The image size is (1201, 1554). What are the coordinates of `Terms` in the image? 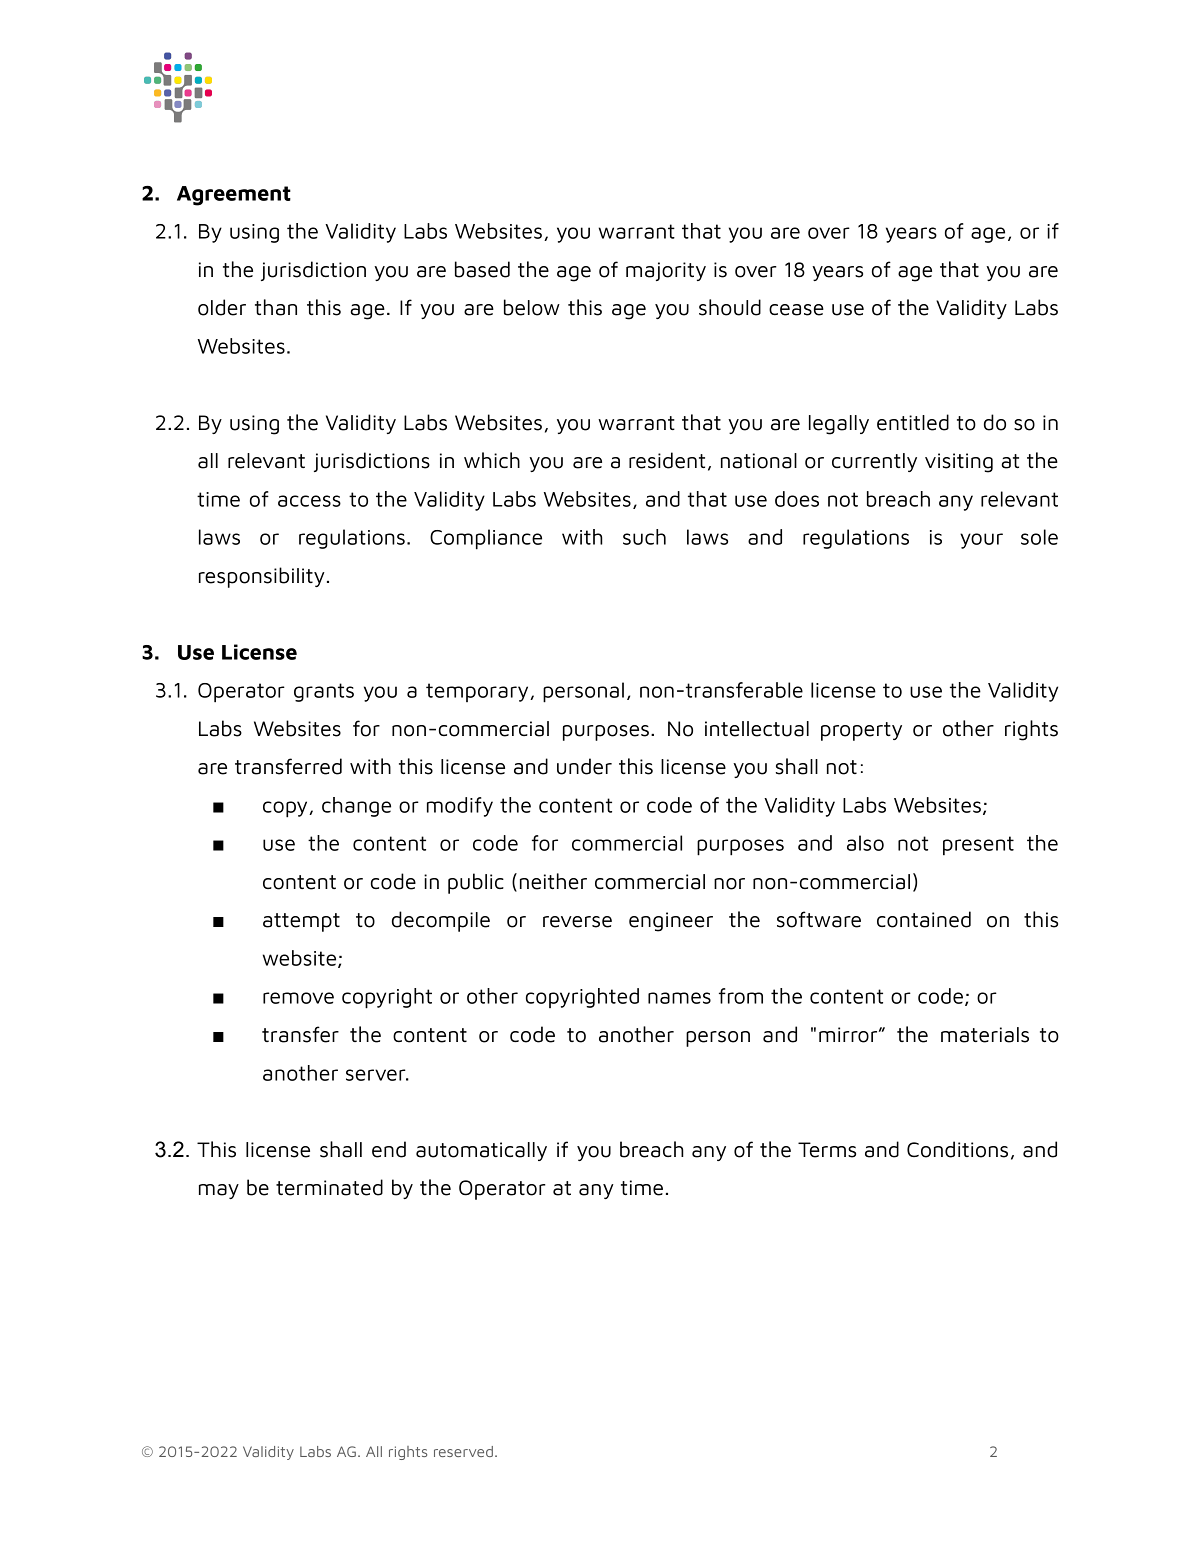 It's located at (827, 1150).
